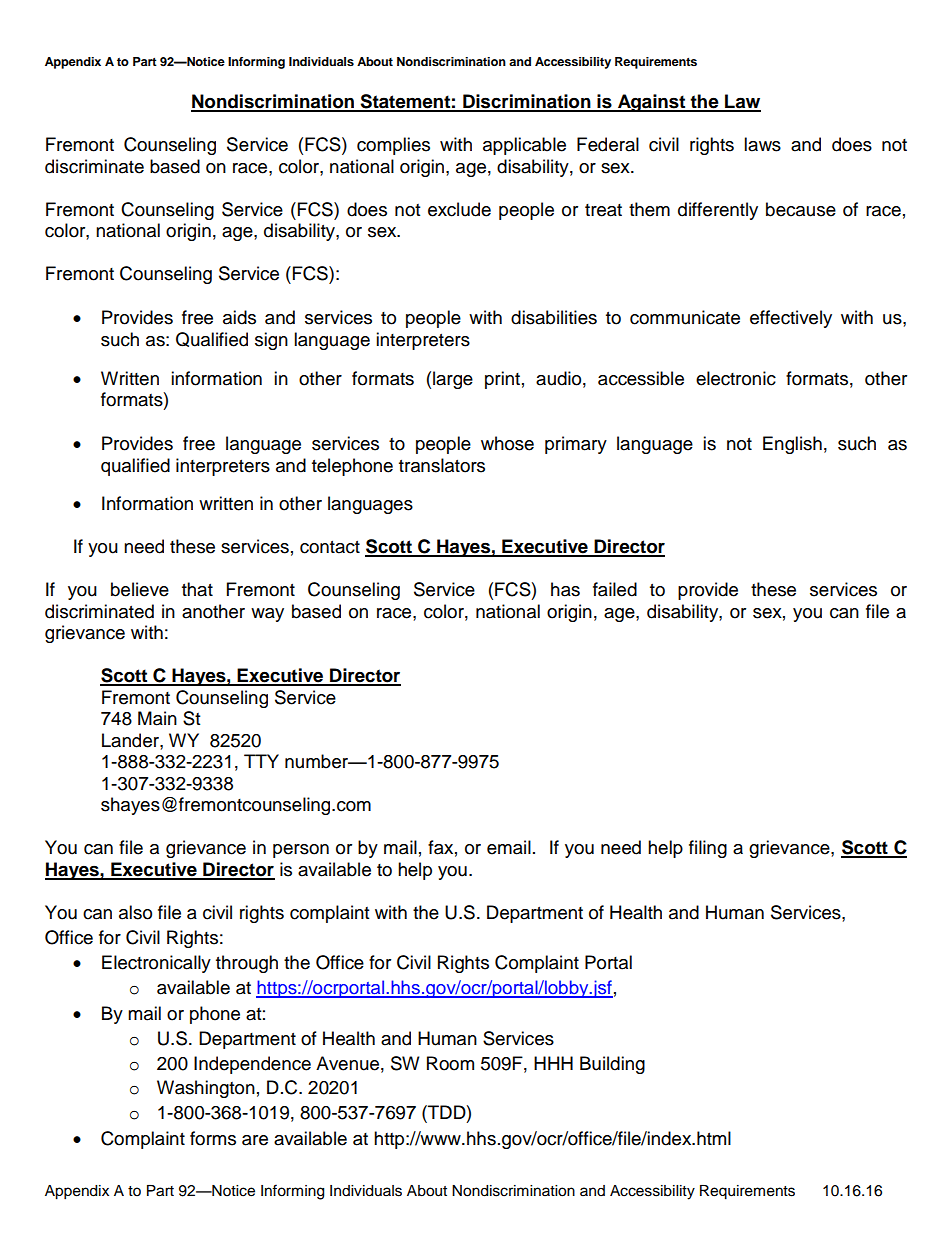  I want to click on failed, so click(615, 589).
